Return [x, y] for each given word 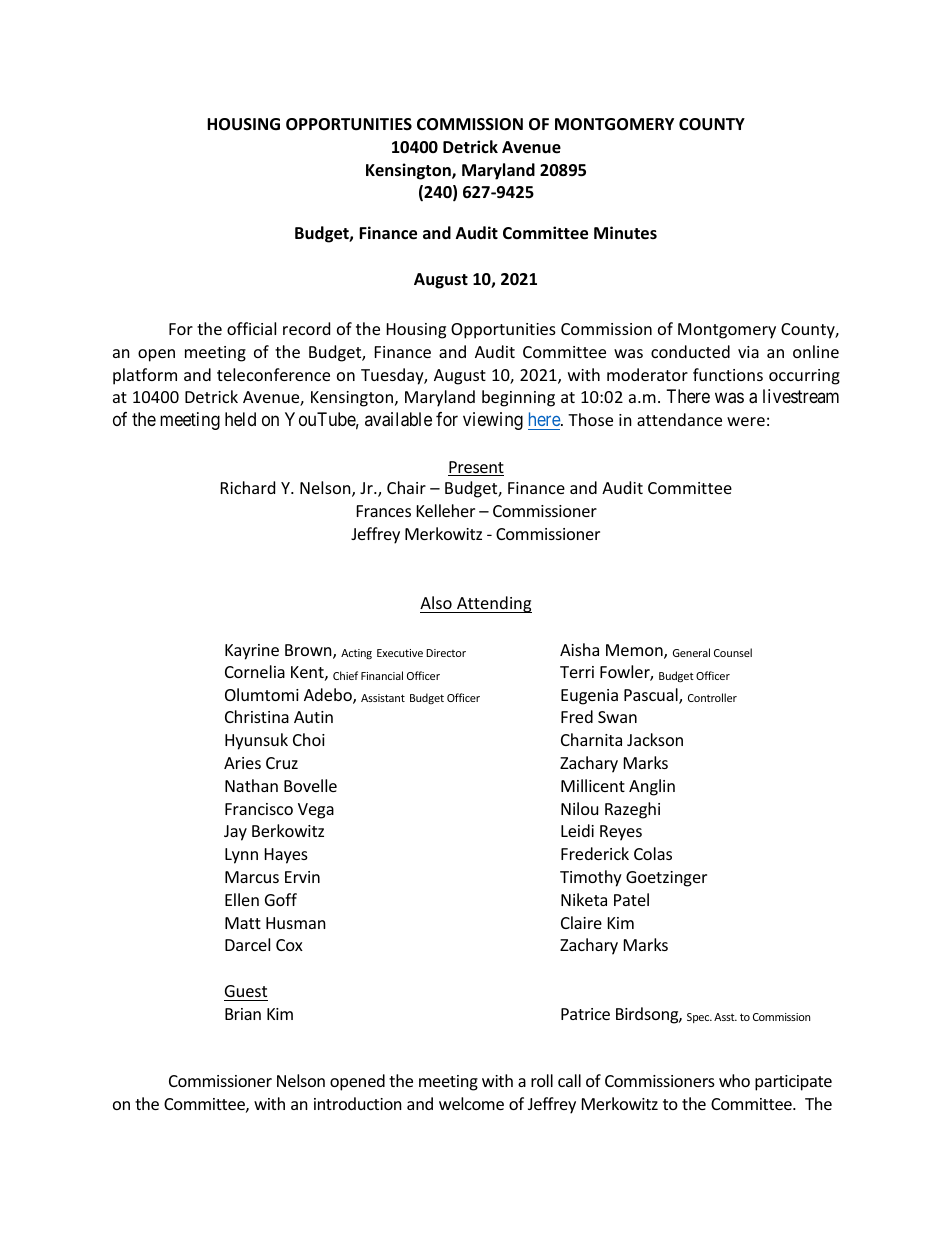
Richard [248, 487]
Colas [653, 853]
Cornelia [255, 671]
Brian [243, 1014]
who [734, 1080]
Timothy [591, 878]
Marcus [252, 877]
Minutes [625, 233]
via [748, 352]
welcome [471, 1103]
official [251, 328]
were [746, 421]
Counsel [733, 652]
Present [476, 468]
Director [446, 653]
